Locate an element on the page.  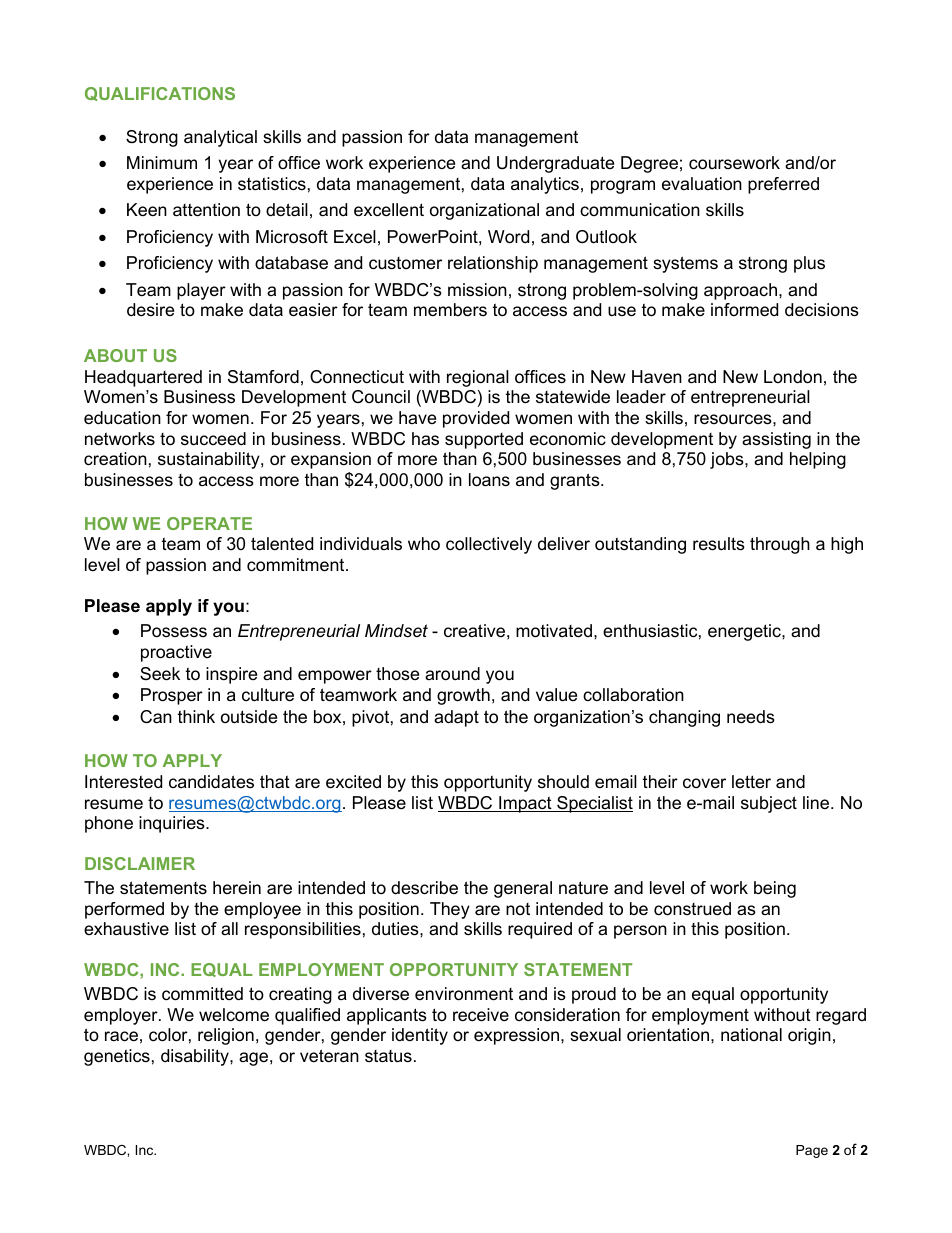
Page is located at coordinates (812, 1151).
